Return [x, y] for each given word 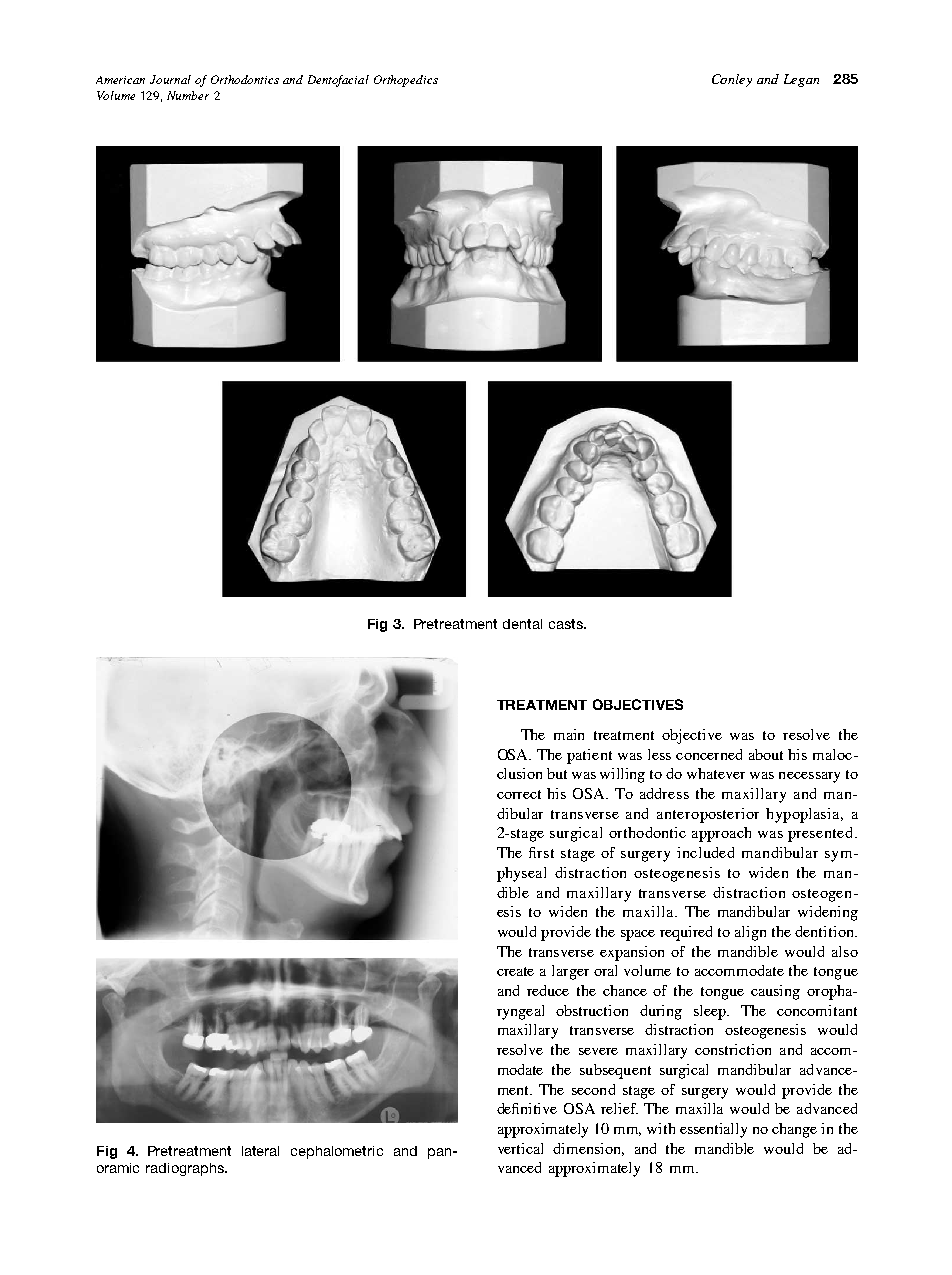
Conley [732, 80]
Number [188, 95]
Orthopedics [406, 81]
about [766, 754]
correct [519, 794]
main [569, 734]
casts [567, 624]
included [705, 852]
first [541, 852]
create [515, 971]
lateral [260, 1151]
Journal [170, 79]
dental [522, 624]
